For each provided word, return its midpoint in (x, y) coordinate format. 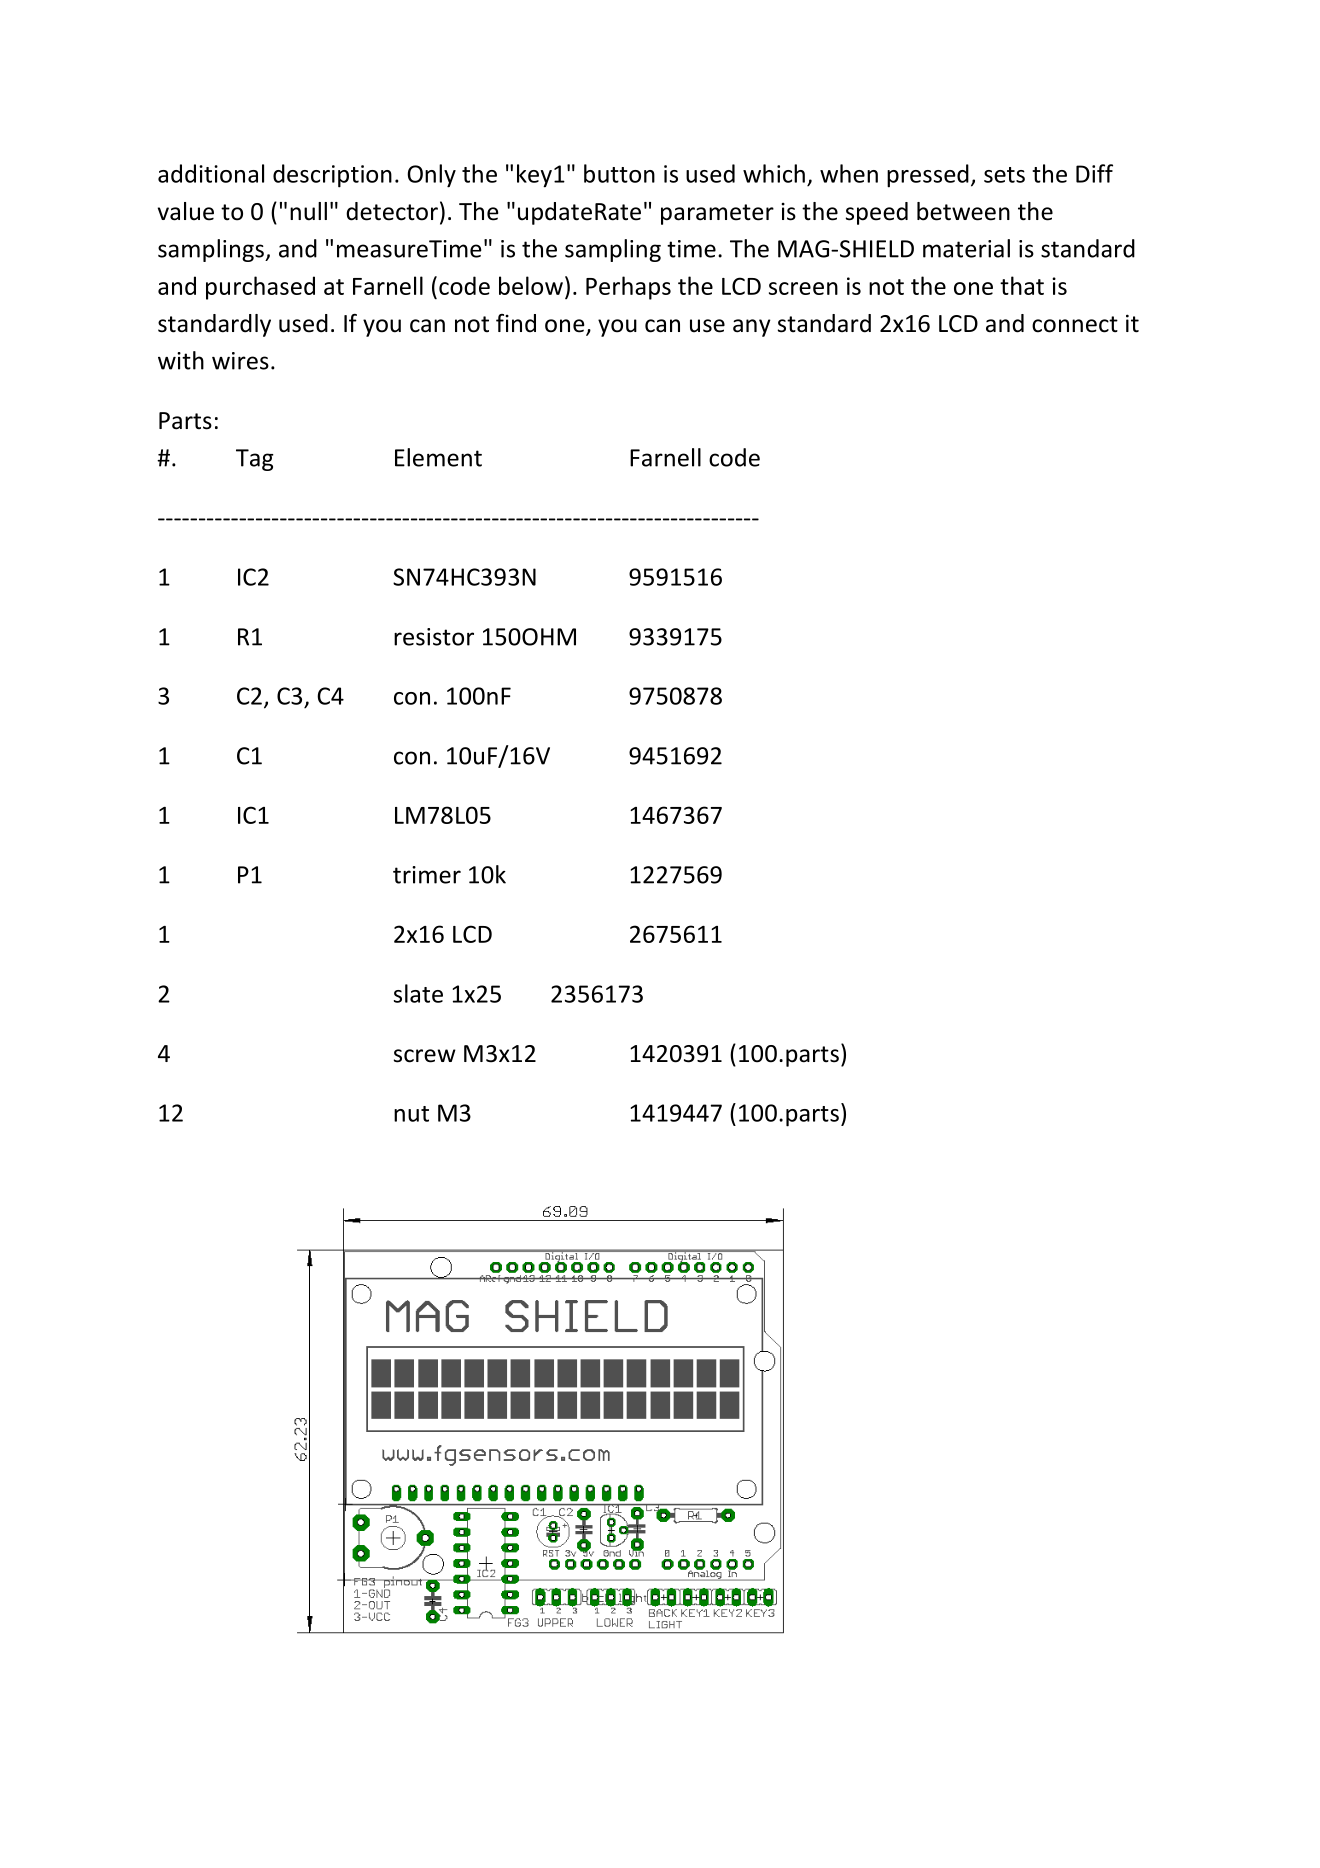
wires (240, 361)
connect (1075, 324)
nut (411, 1114)
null (308, 211)
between (963, 211)
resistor (434, 637)
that (1022, 285)
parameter (717, 214)
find (516, 323)
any (752, 328)
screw (425, 1056)
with (181, 360)
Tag (255, 460)
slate (418, 993)
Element (438, 457)
